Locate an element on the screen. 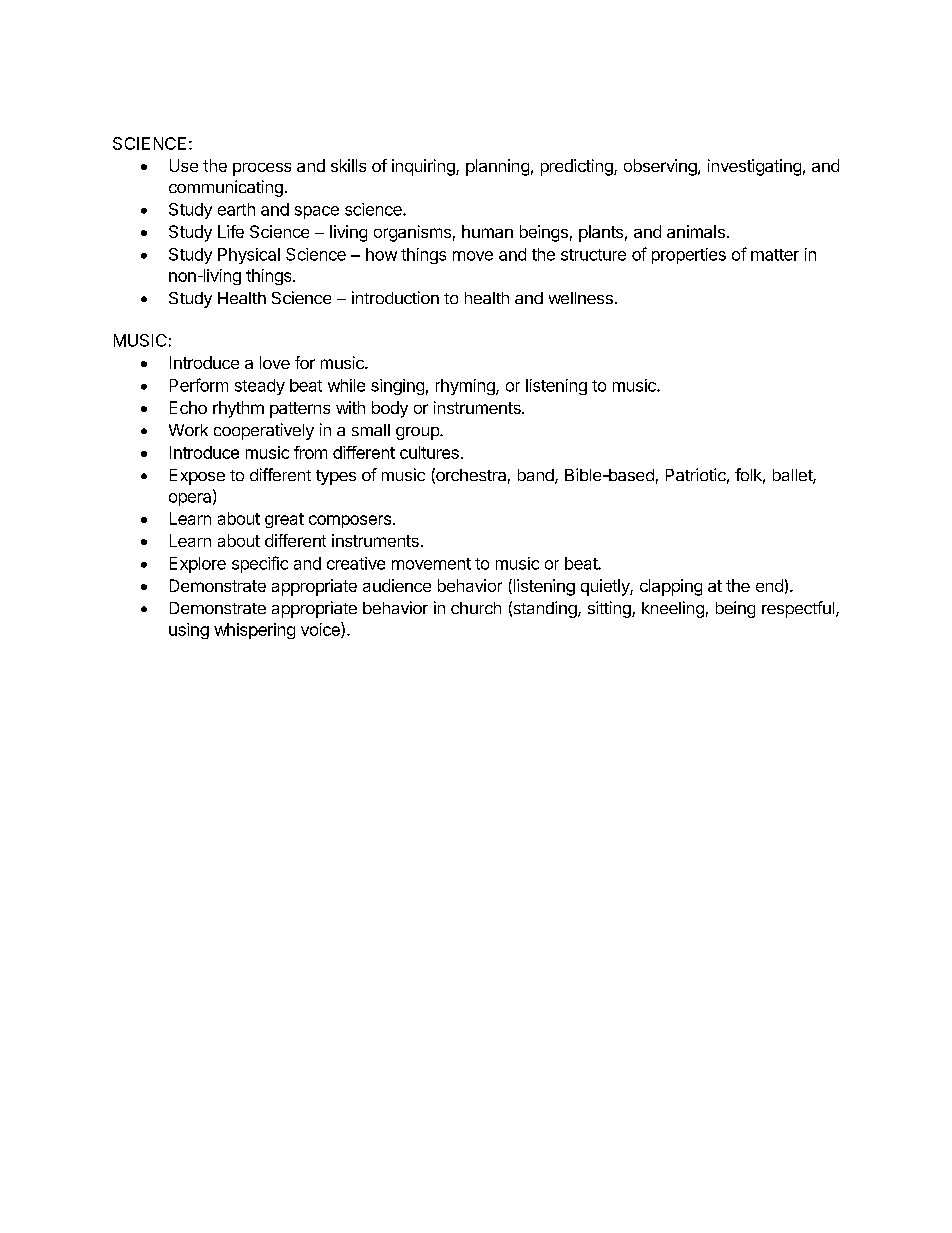 The height and width of the screenshot is (1233, 952). process is located at coordinates (262, 169).
